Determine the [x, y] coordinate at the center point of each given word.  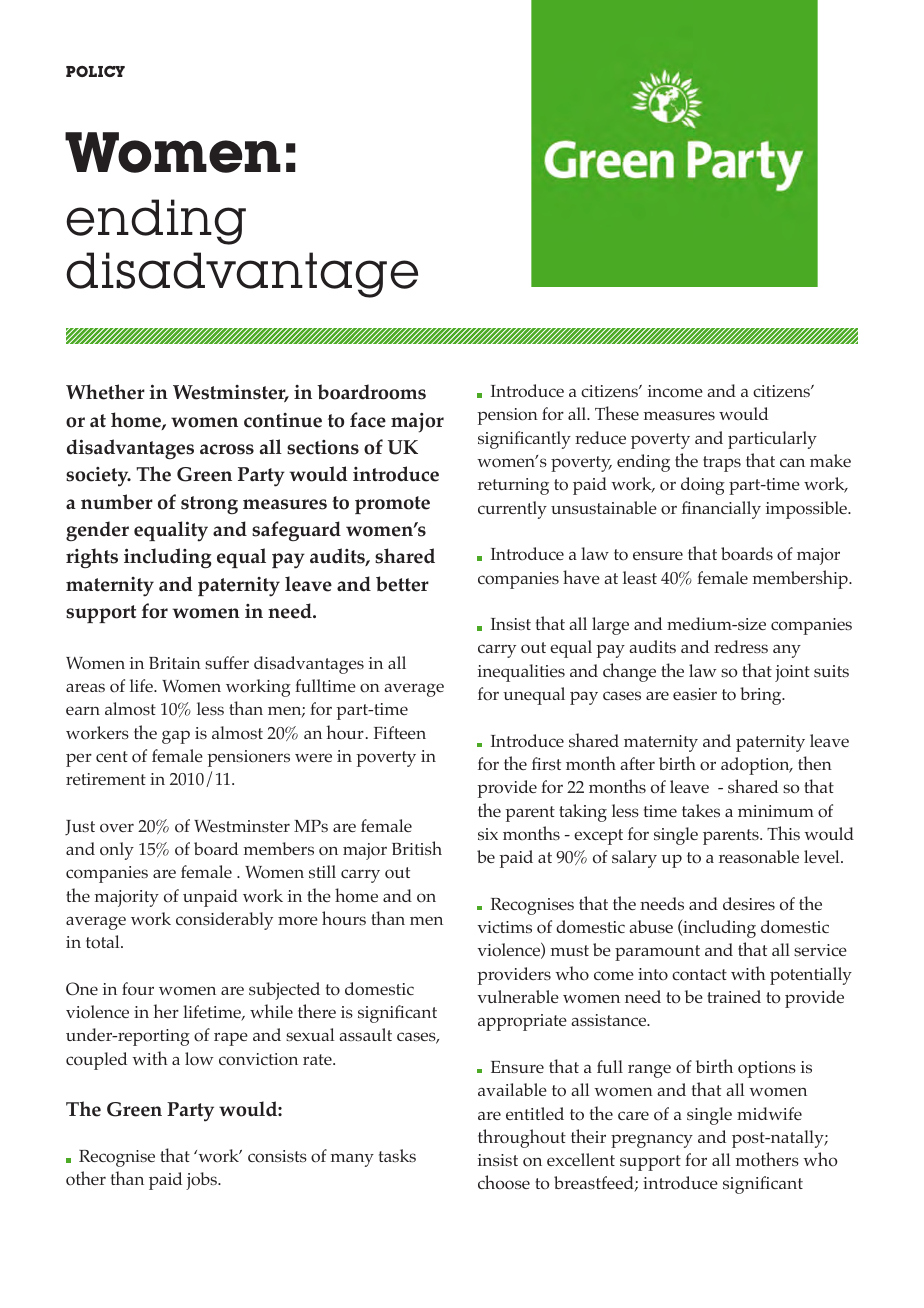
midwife [769, 1113]
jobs [202, 1181]
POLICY [95, 71]
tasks [397, 1155]
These [617, 413]
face [368, 420]
